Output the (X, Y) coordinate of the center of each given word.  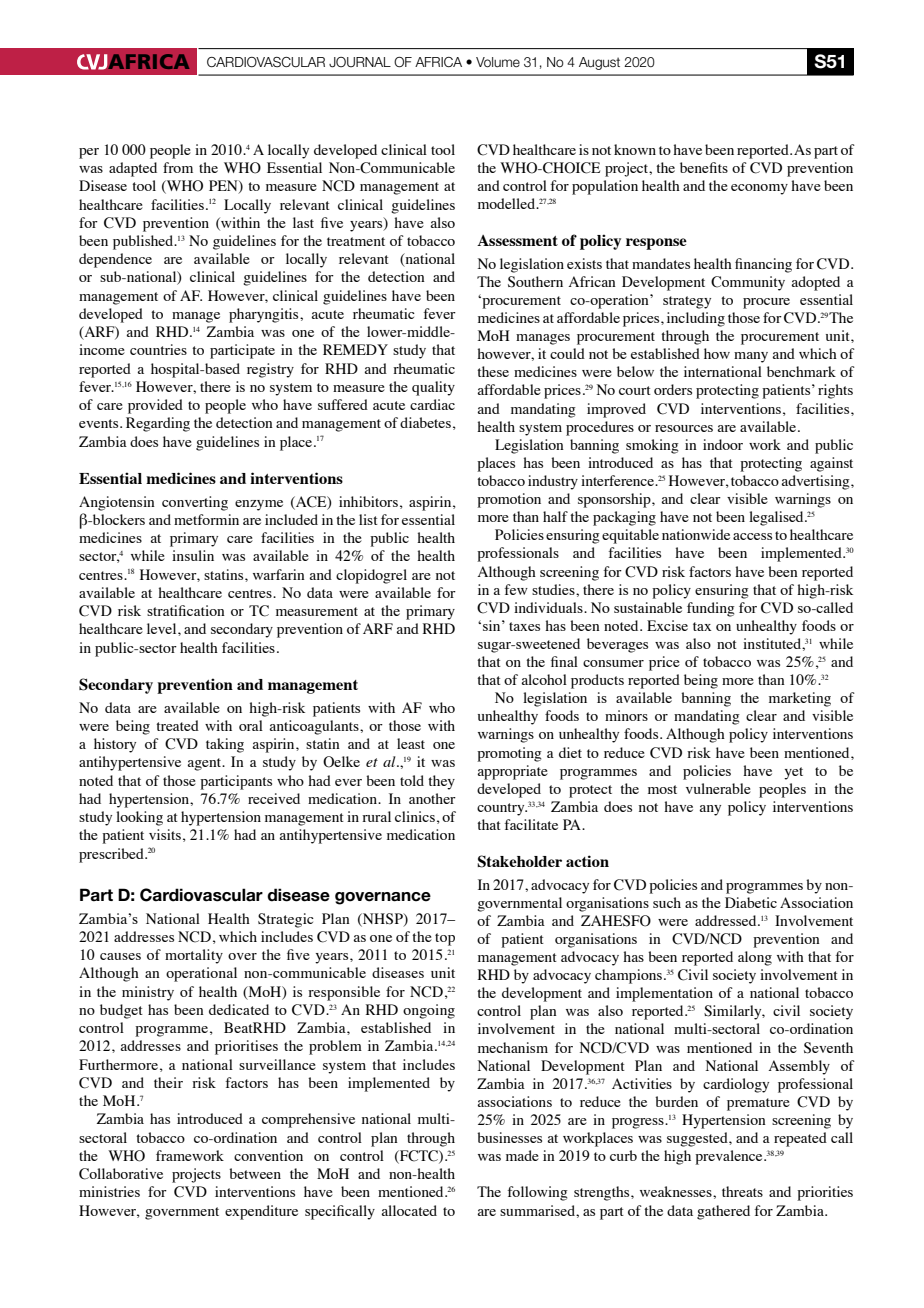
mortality (194, 956)
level (163, 628)
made (522, 1155)
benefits (704, 167)
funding (711, 609)
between (255, 1173)
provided (155, 406)
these (493, 371)
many (751, 357)
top (445, 939)
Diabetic (751, 902)
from (178, 167)
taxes (524, 626)
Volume (498, 62)
